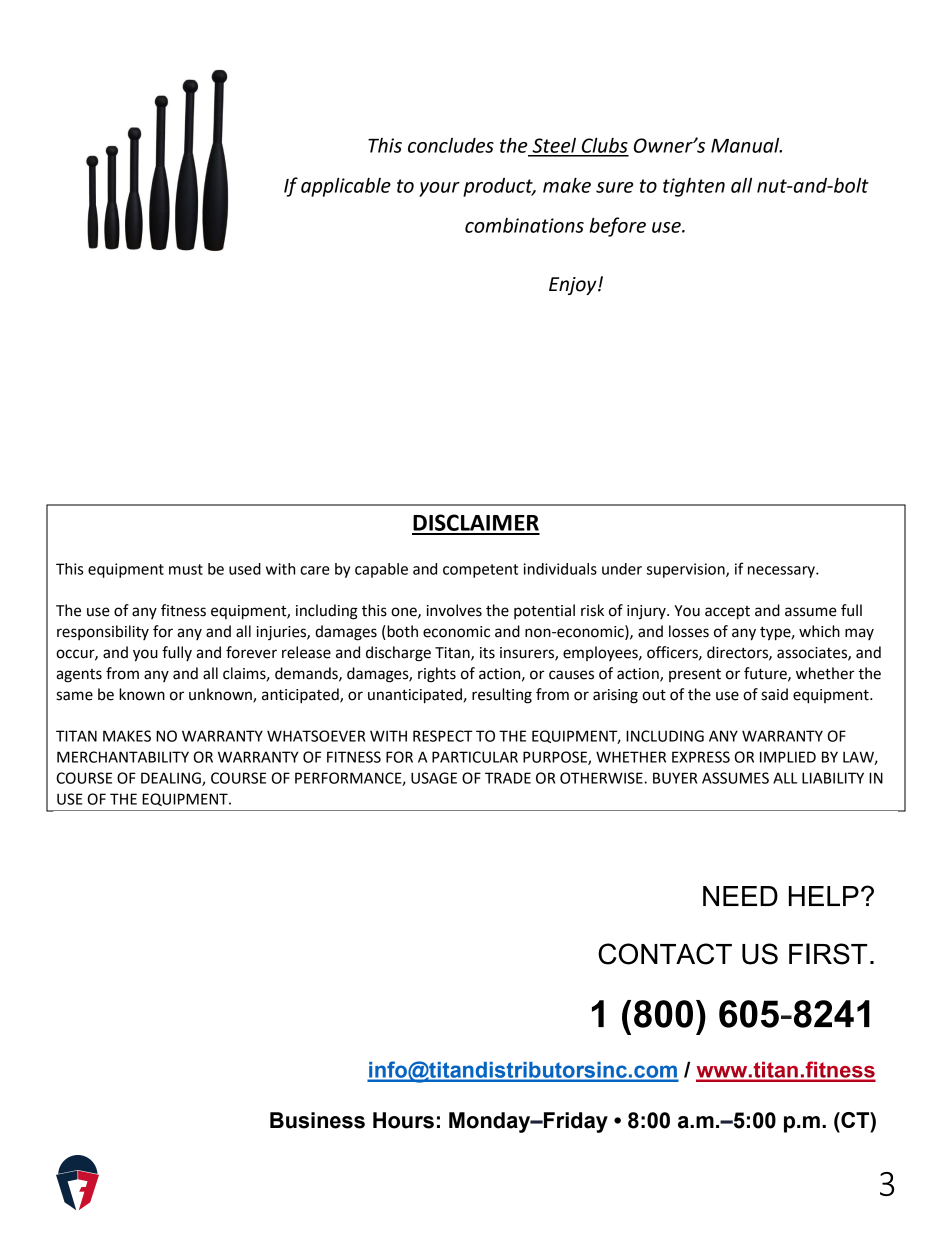 This screenshot has width=952, height=1233. Describe the element at coordinates (186, 569) in the screenshot. I see `must` at that location.
